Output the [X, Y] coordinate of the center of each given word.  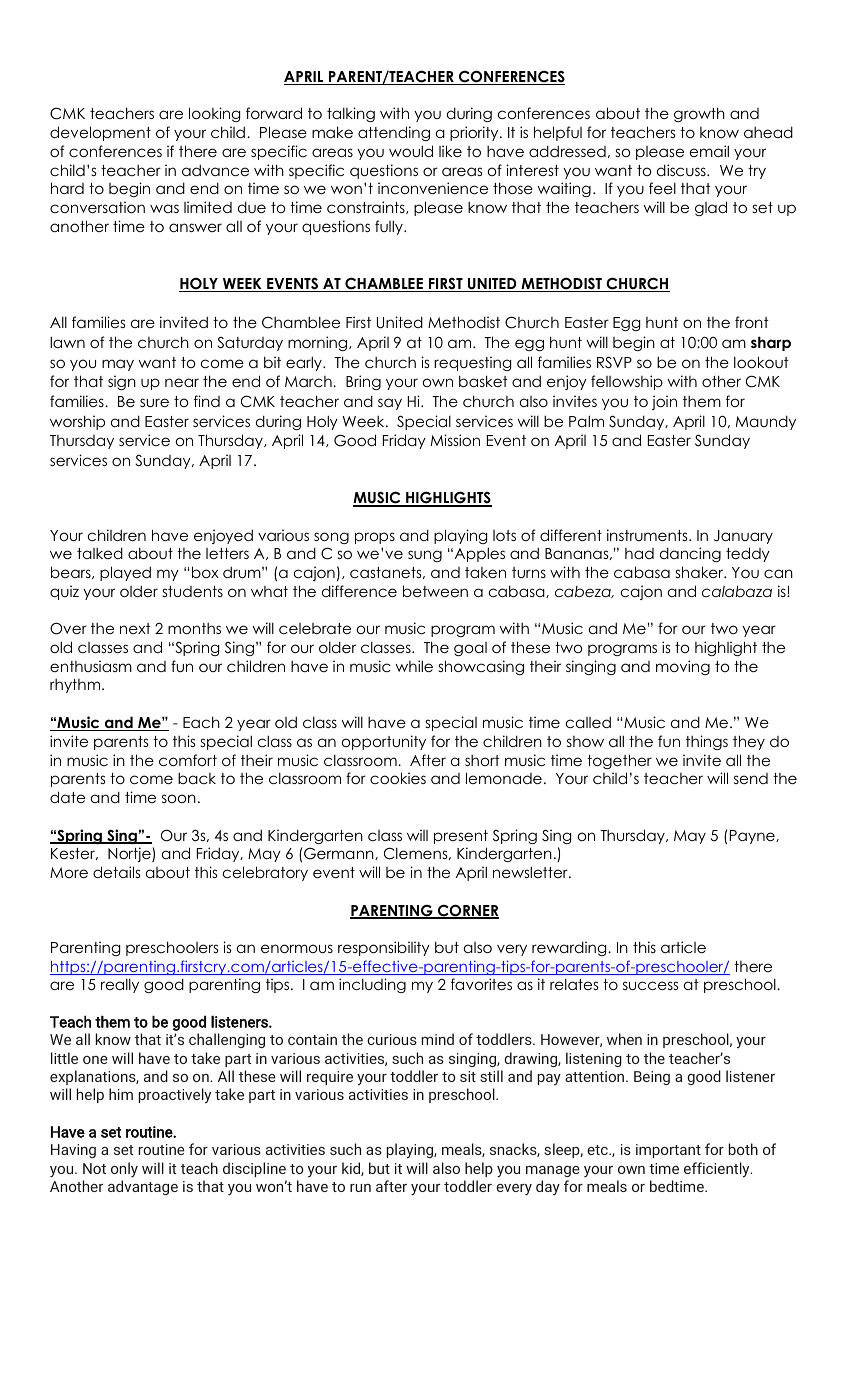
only [124, 1169]
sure [154, 402]
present [461, 837]
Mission [455, 440]
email [709, 151]
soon [179, 798]
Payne [753, 837]
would [411, 151]
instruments [648, 535]
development [100, 133]
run [360, 1188]
